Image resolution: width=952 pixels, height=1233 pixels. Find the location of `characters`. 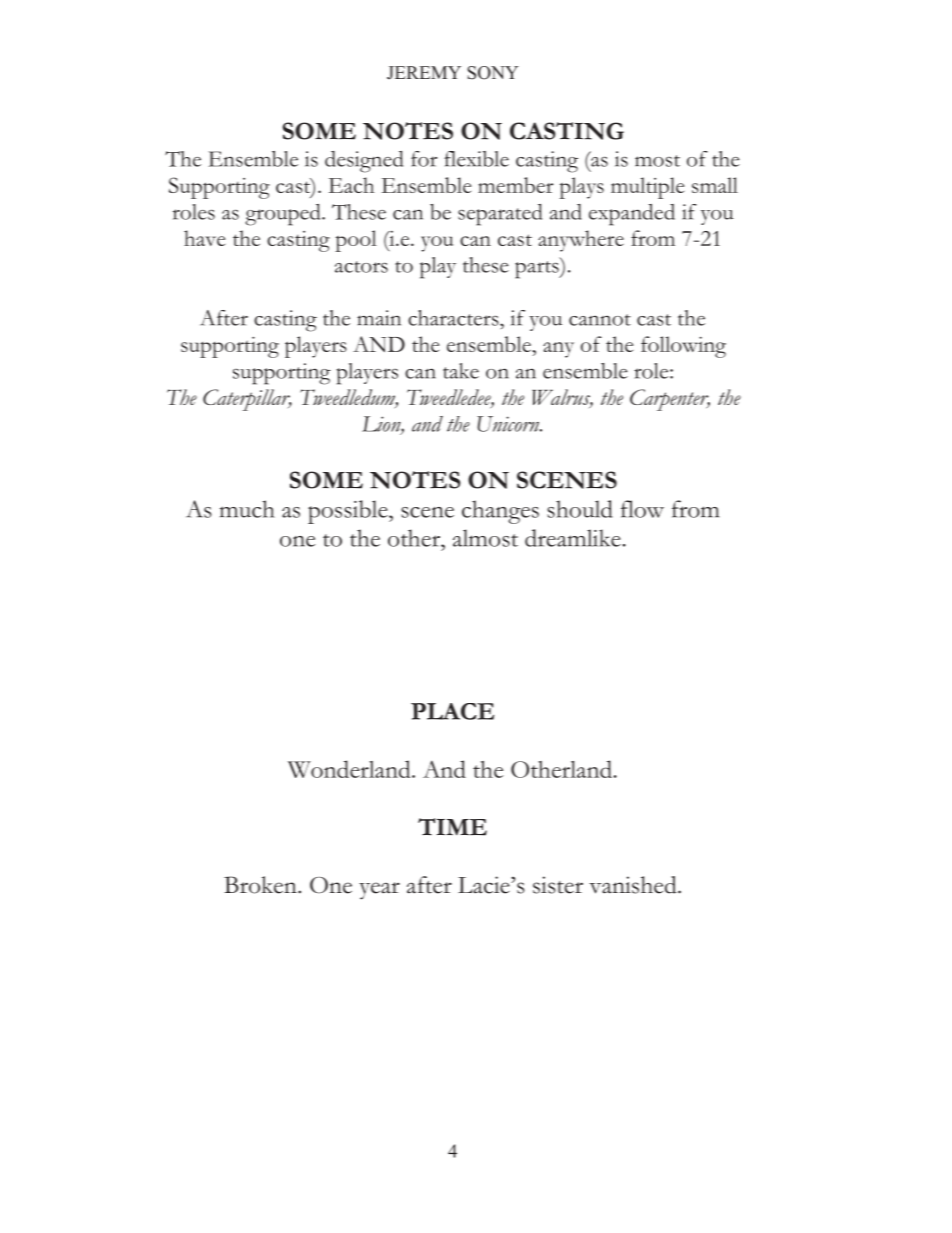

characters is located at coordinates (454, 318).
